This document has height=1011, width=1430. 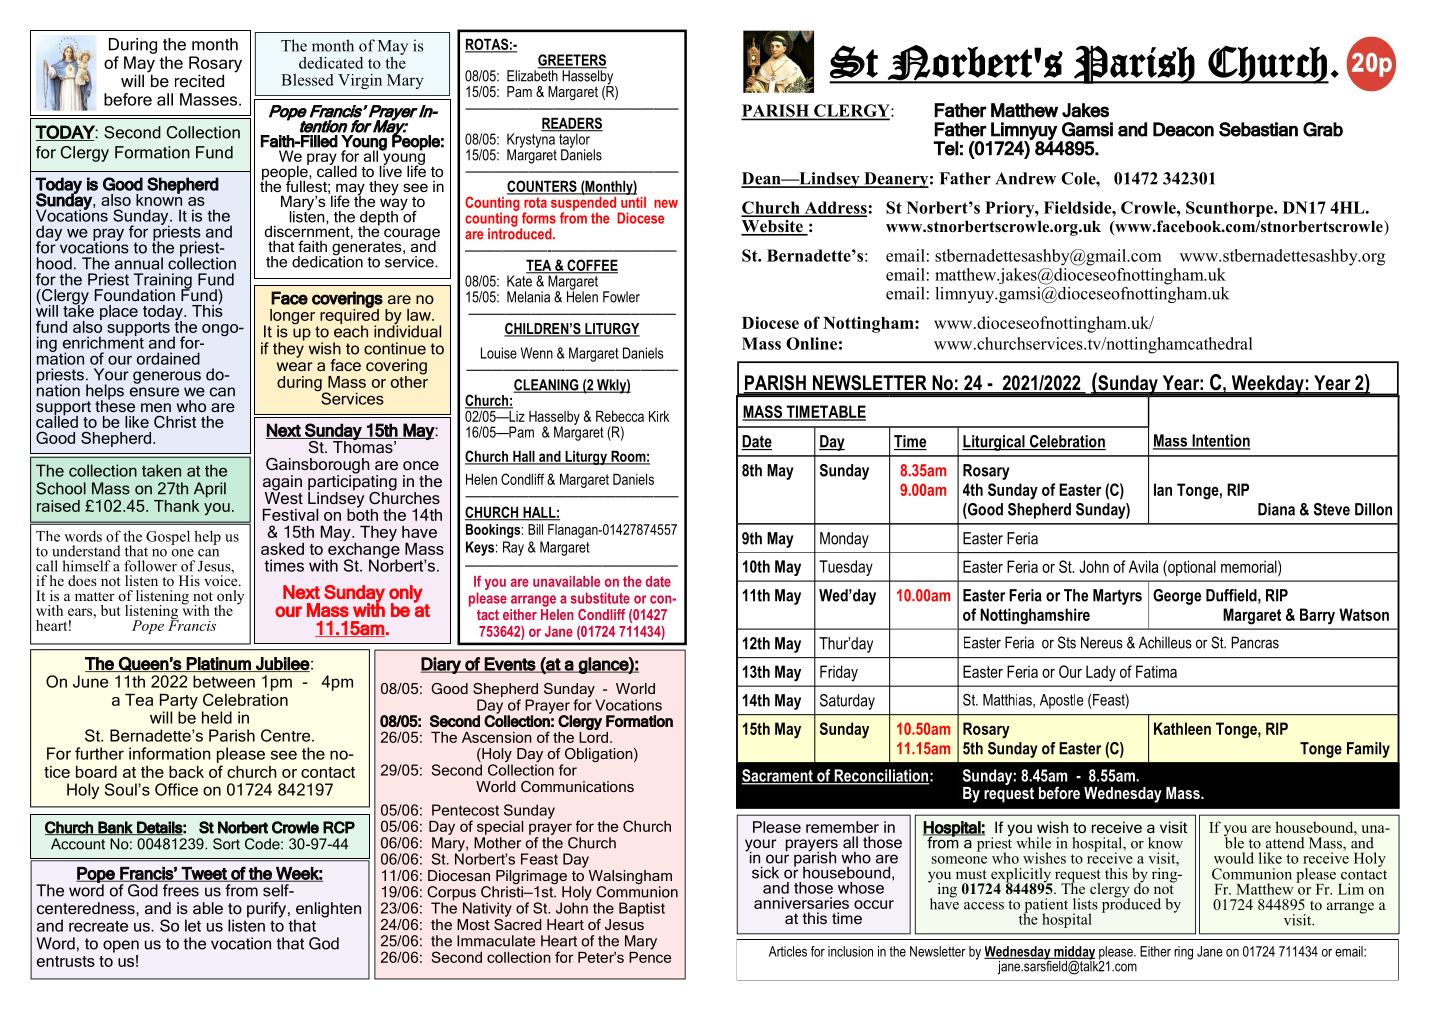 I want to click on produced, so click(x=1131, y=904).
